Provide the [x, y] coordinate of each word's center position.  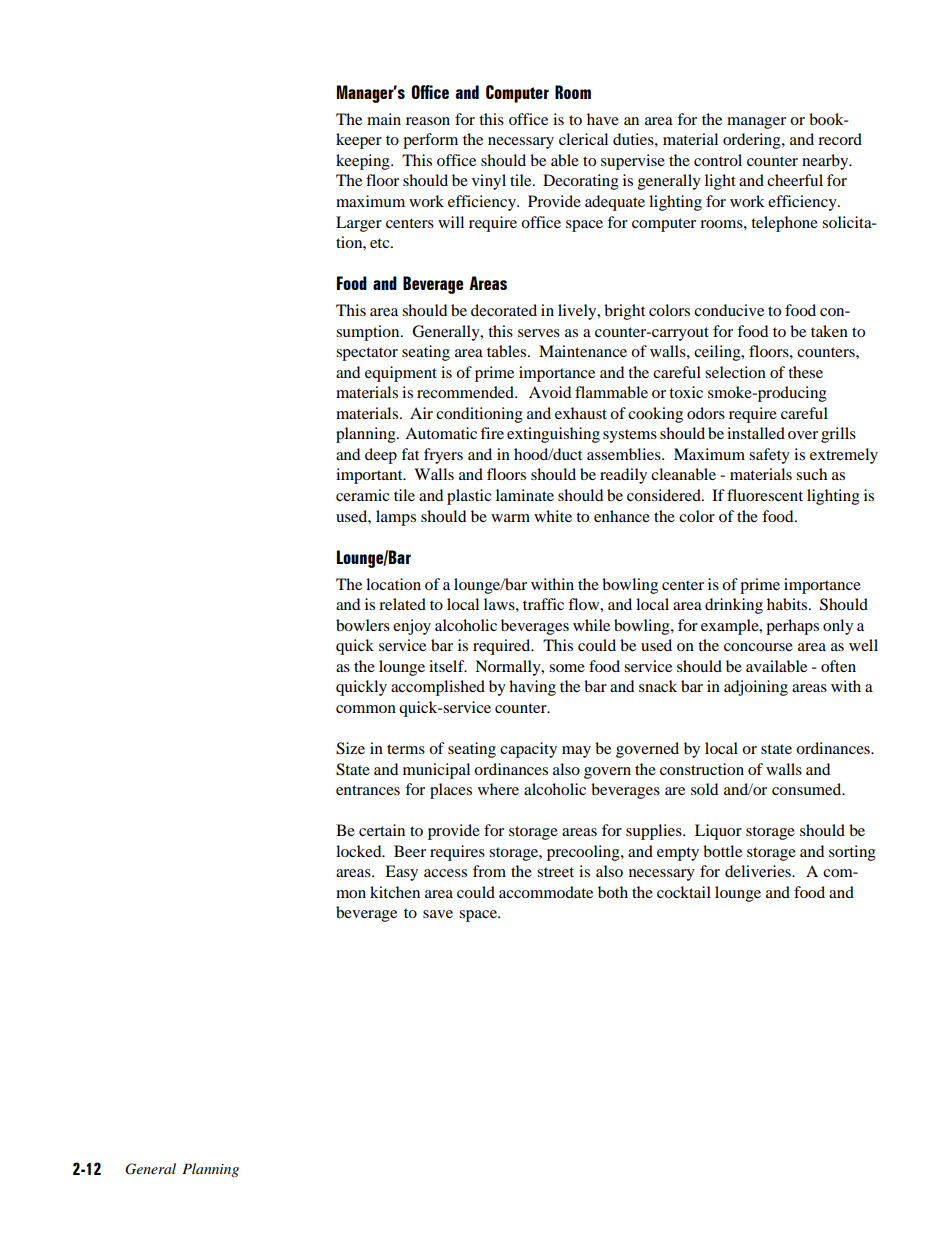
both [613, 892]
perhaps [792, 627]
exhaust [581, 413]
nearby [826, 162]
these [805, 372]
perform [430, 141]
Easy [401, 873]
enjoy [412, 627]
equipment [401, 374]
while [591, 625]
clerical [583, 139]
